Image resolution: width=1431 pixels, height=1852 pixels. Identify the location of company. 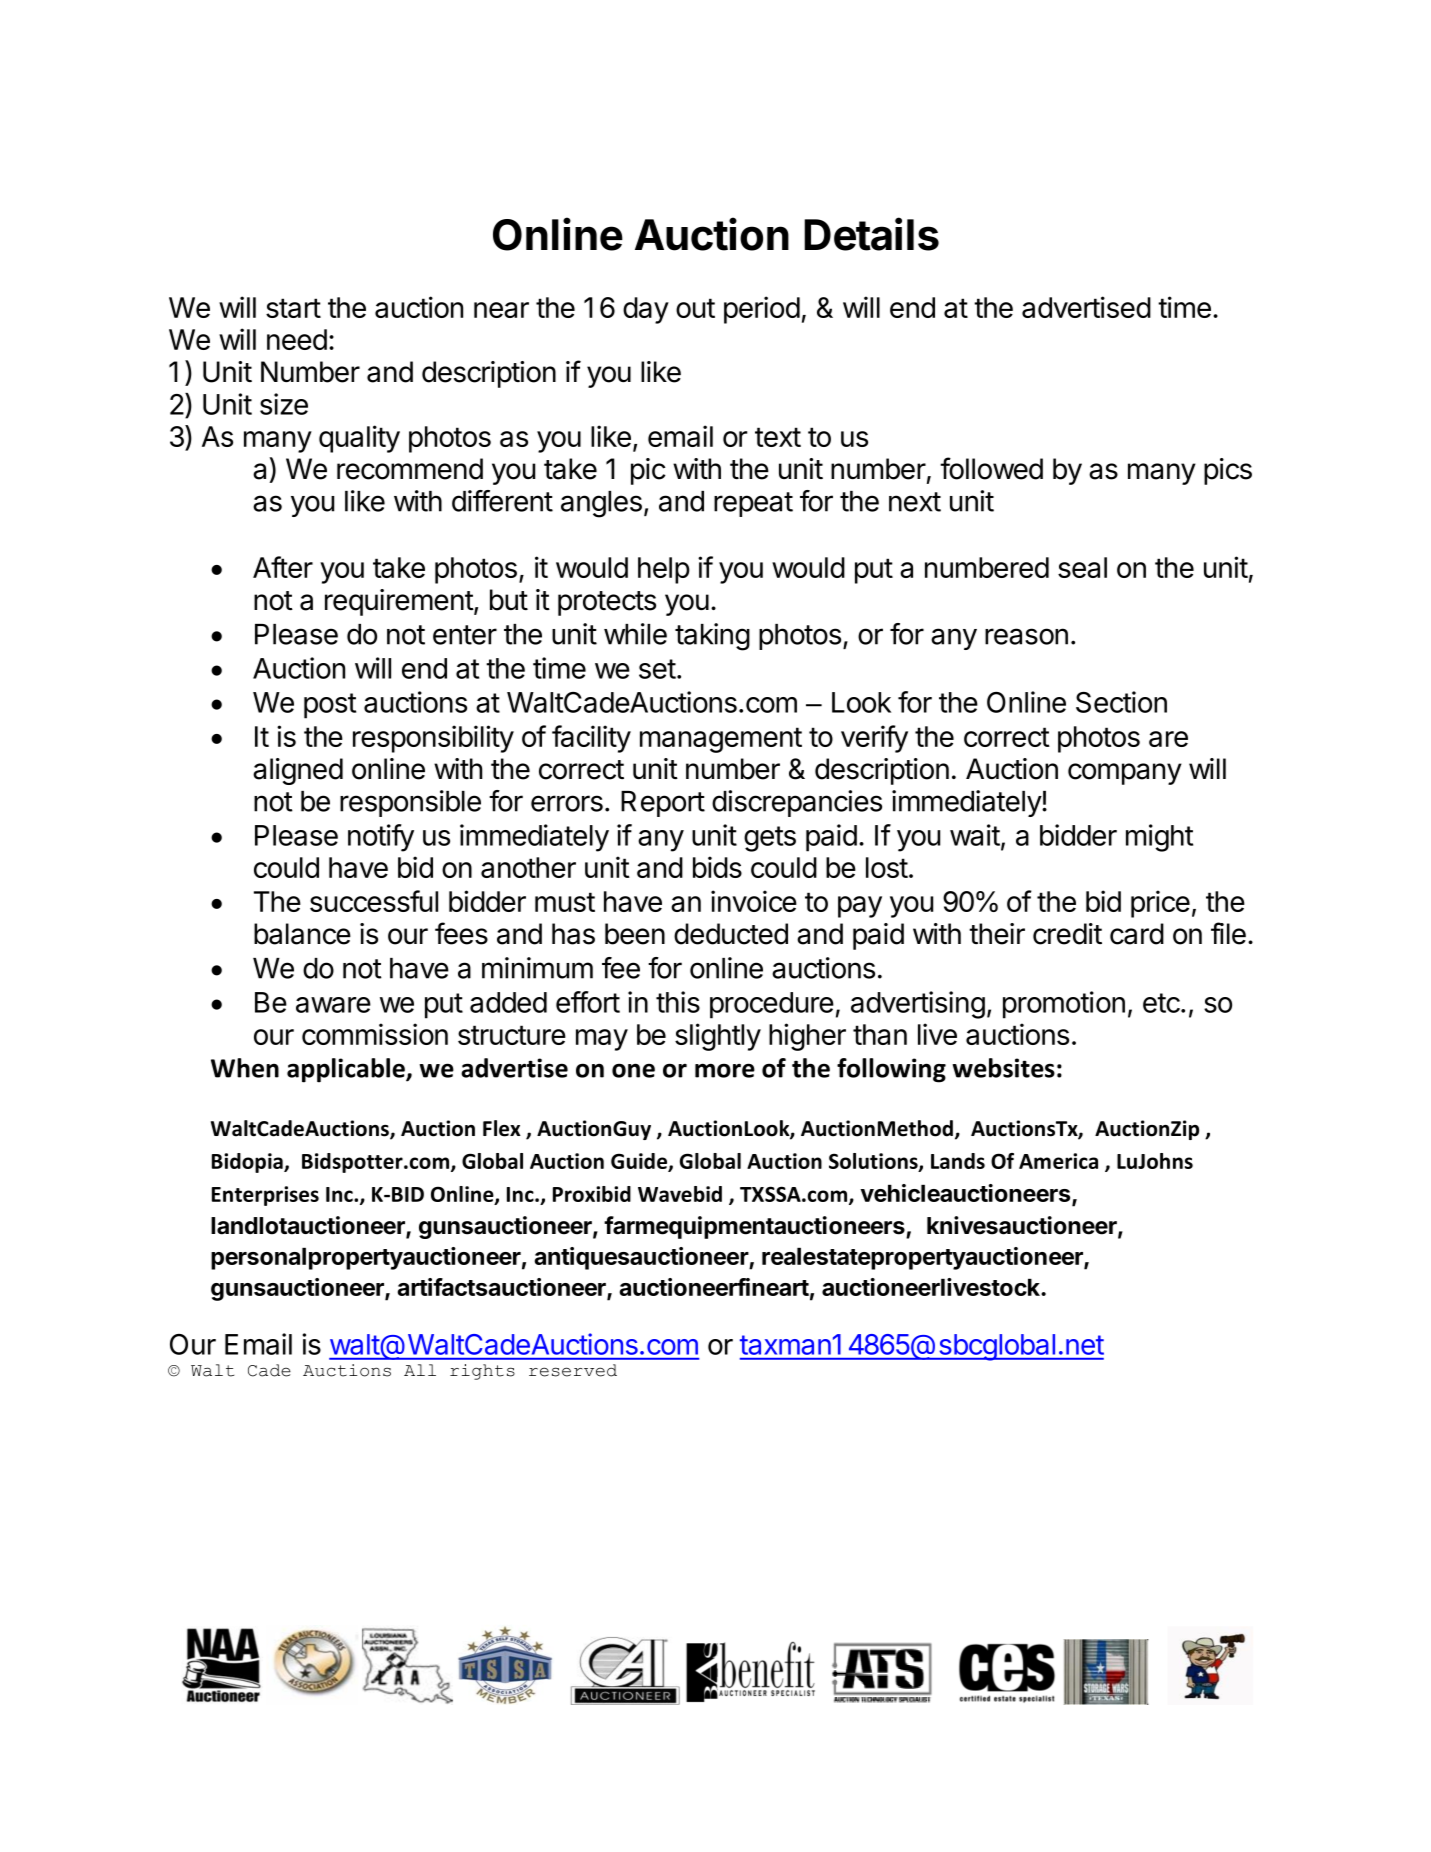
(1125, 774).
